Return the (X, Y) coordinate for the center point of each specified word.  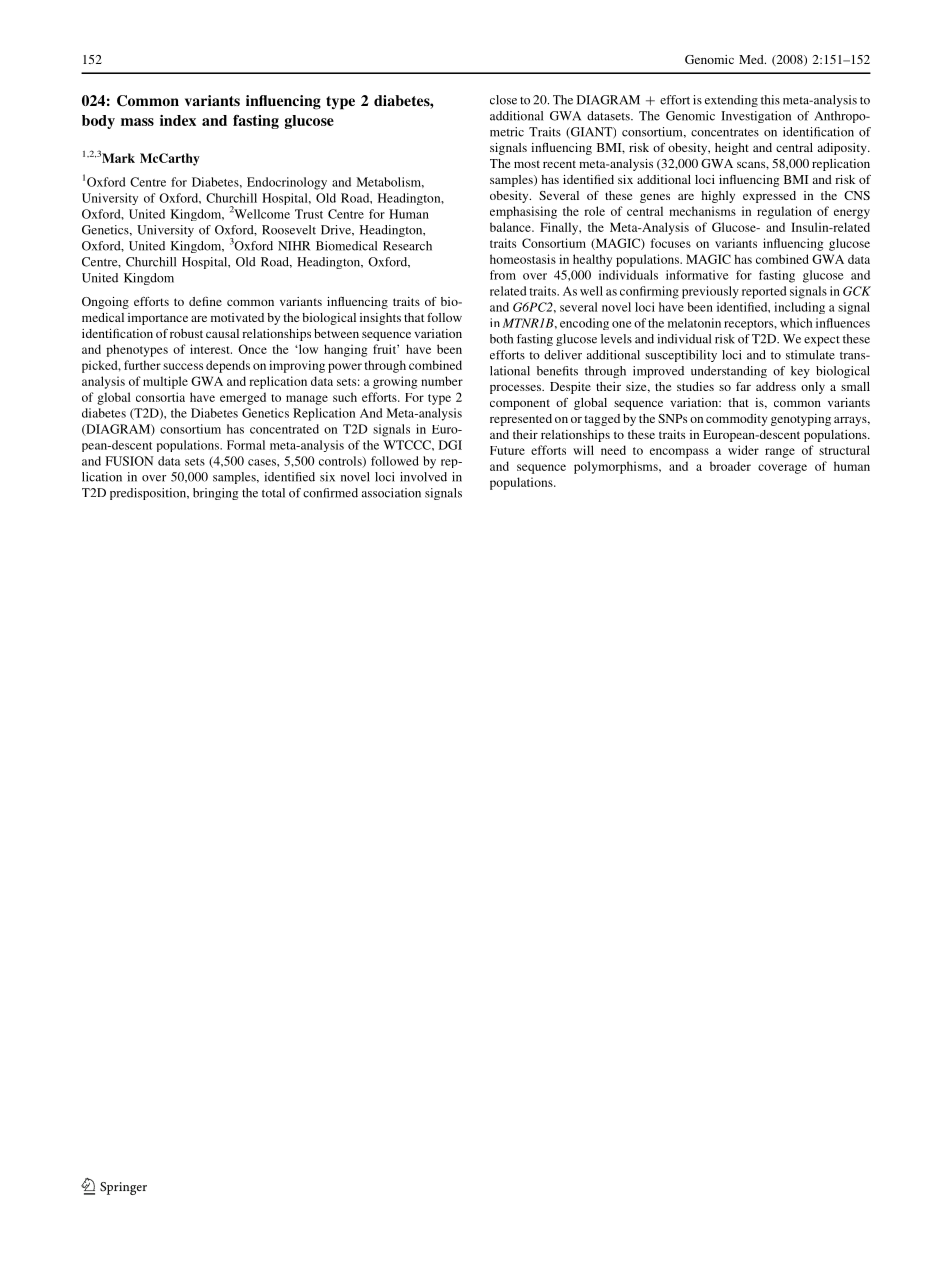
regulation (784, 212)
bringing (215, 494)
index (178, 120)
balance (511, 227)
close (503, 100)
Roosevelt (289, 230)
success (183, 366)
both (501, 339)
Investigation (756, 117)
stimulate (810, 355)
